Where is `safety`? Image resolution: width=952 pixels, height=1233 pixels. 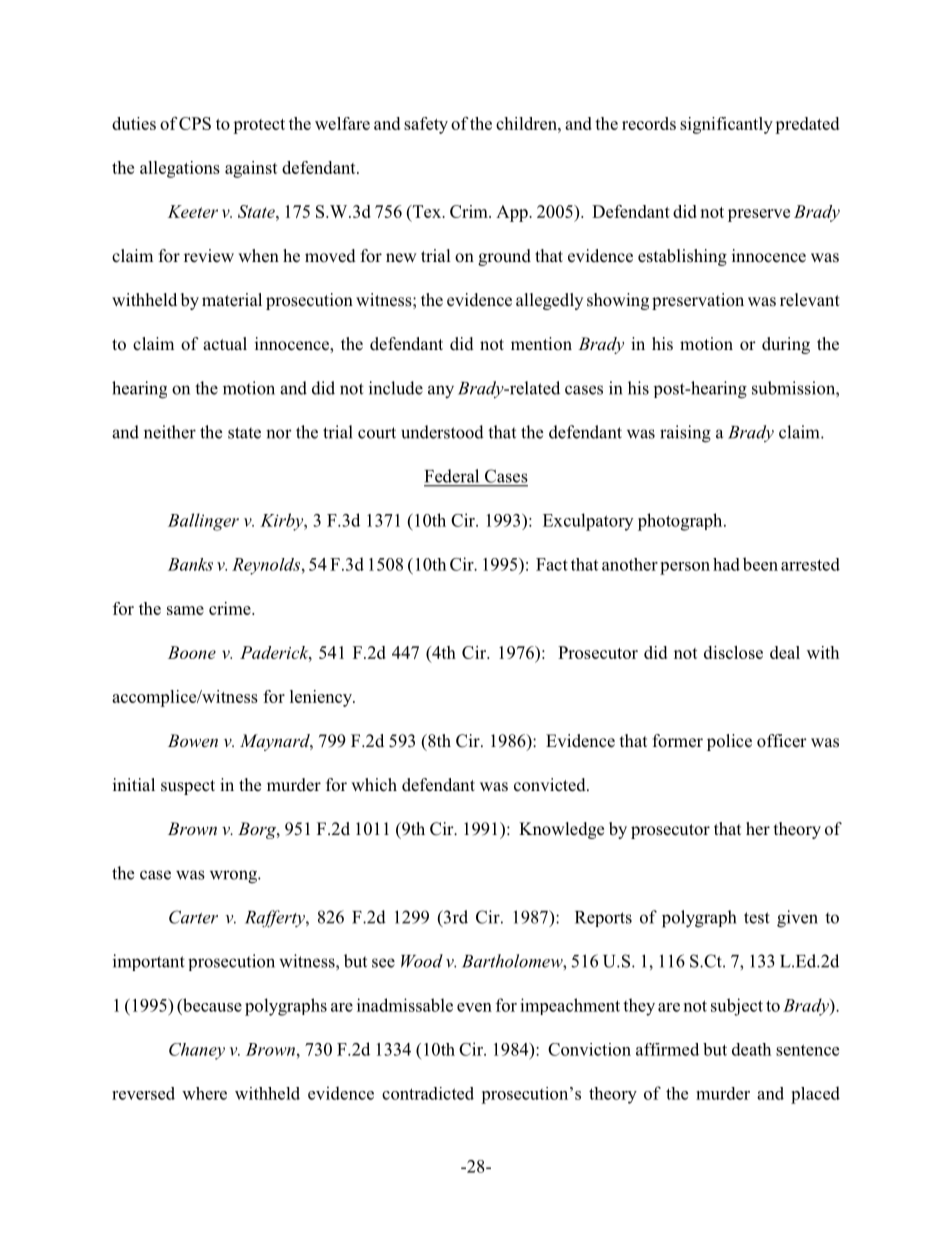
safety is located at coordinates (426, 125).
